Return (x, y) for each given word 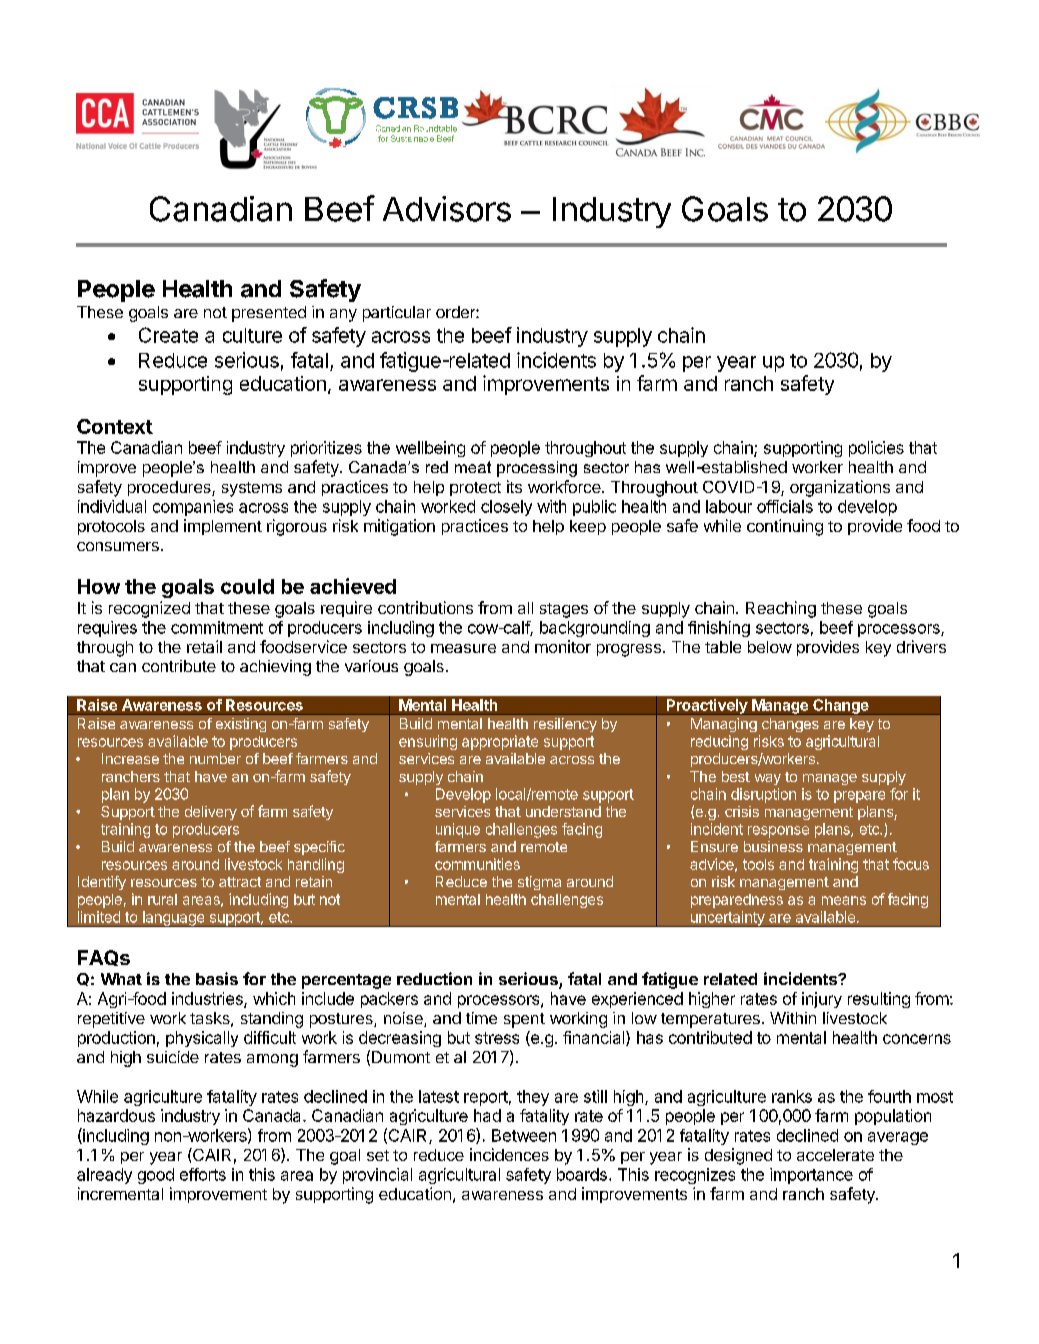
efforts (203, 1174)
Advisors (447, 209)
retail (204, 646)
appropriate (500, 742)
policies (876, 449)
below (770, 647)
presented (269, 314)
